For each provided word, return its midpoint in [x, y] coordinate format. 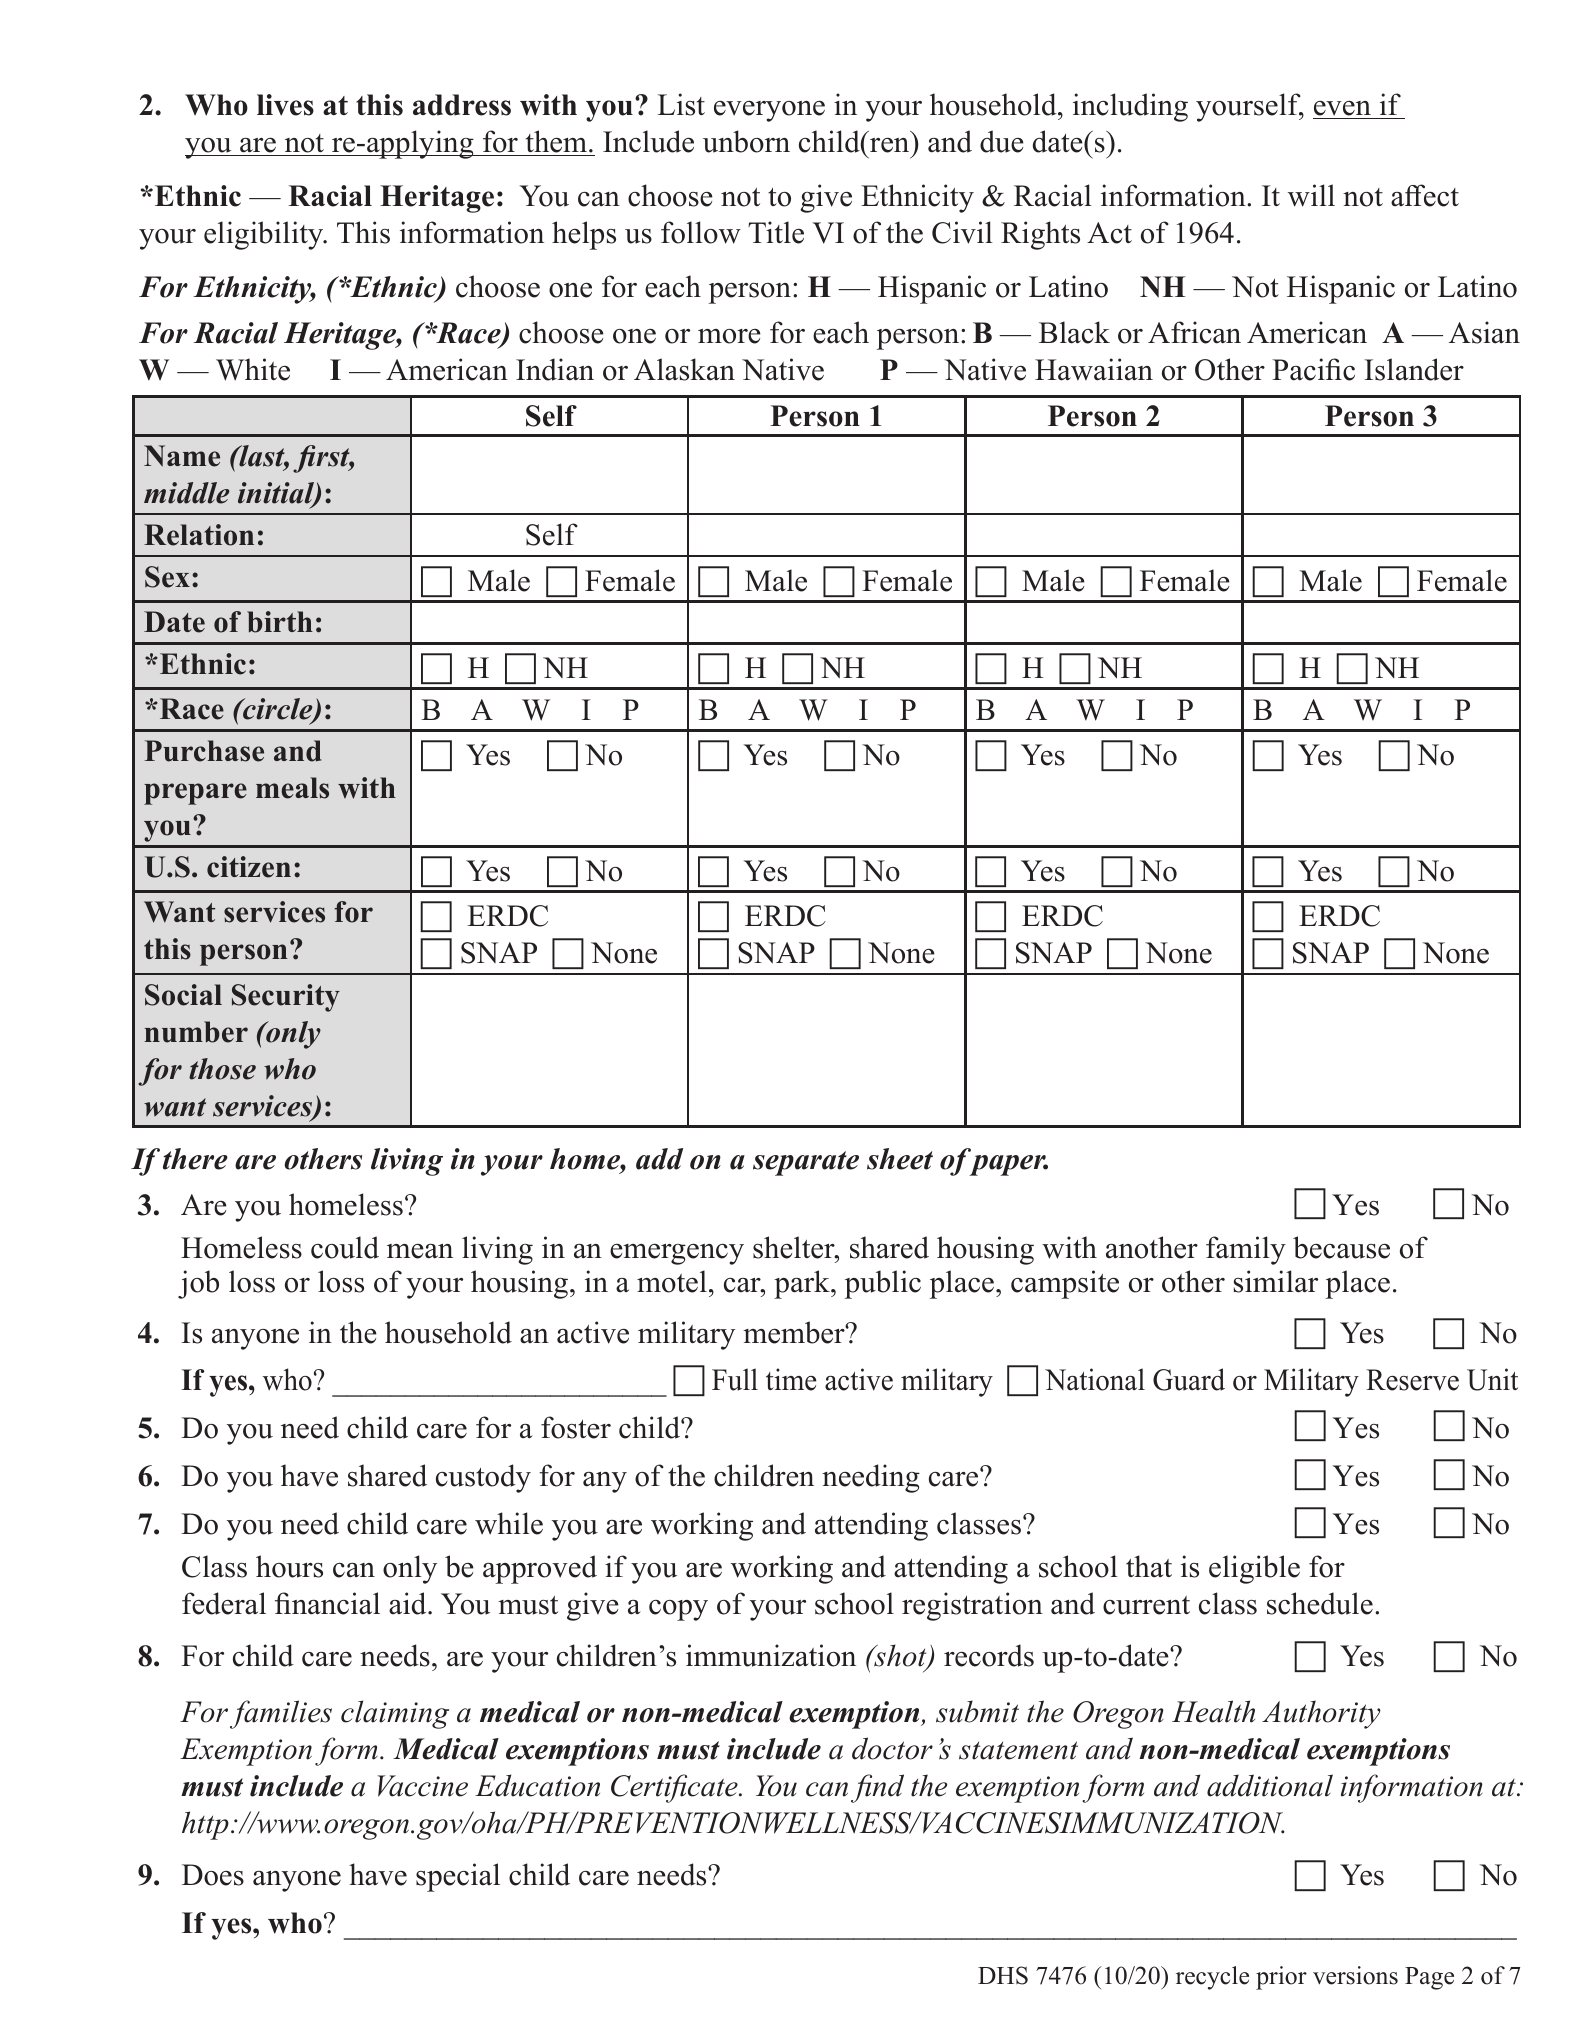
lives [285, 105]
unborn [746, 141]
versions [1355, 1975]
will [1311, 195]
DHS [1003, 1975]
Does [213, 1875]
